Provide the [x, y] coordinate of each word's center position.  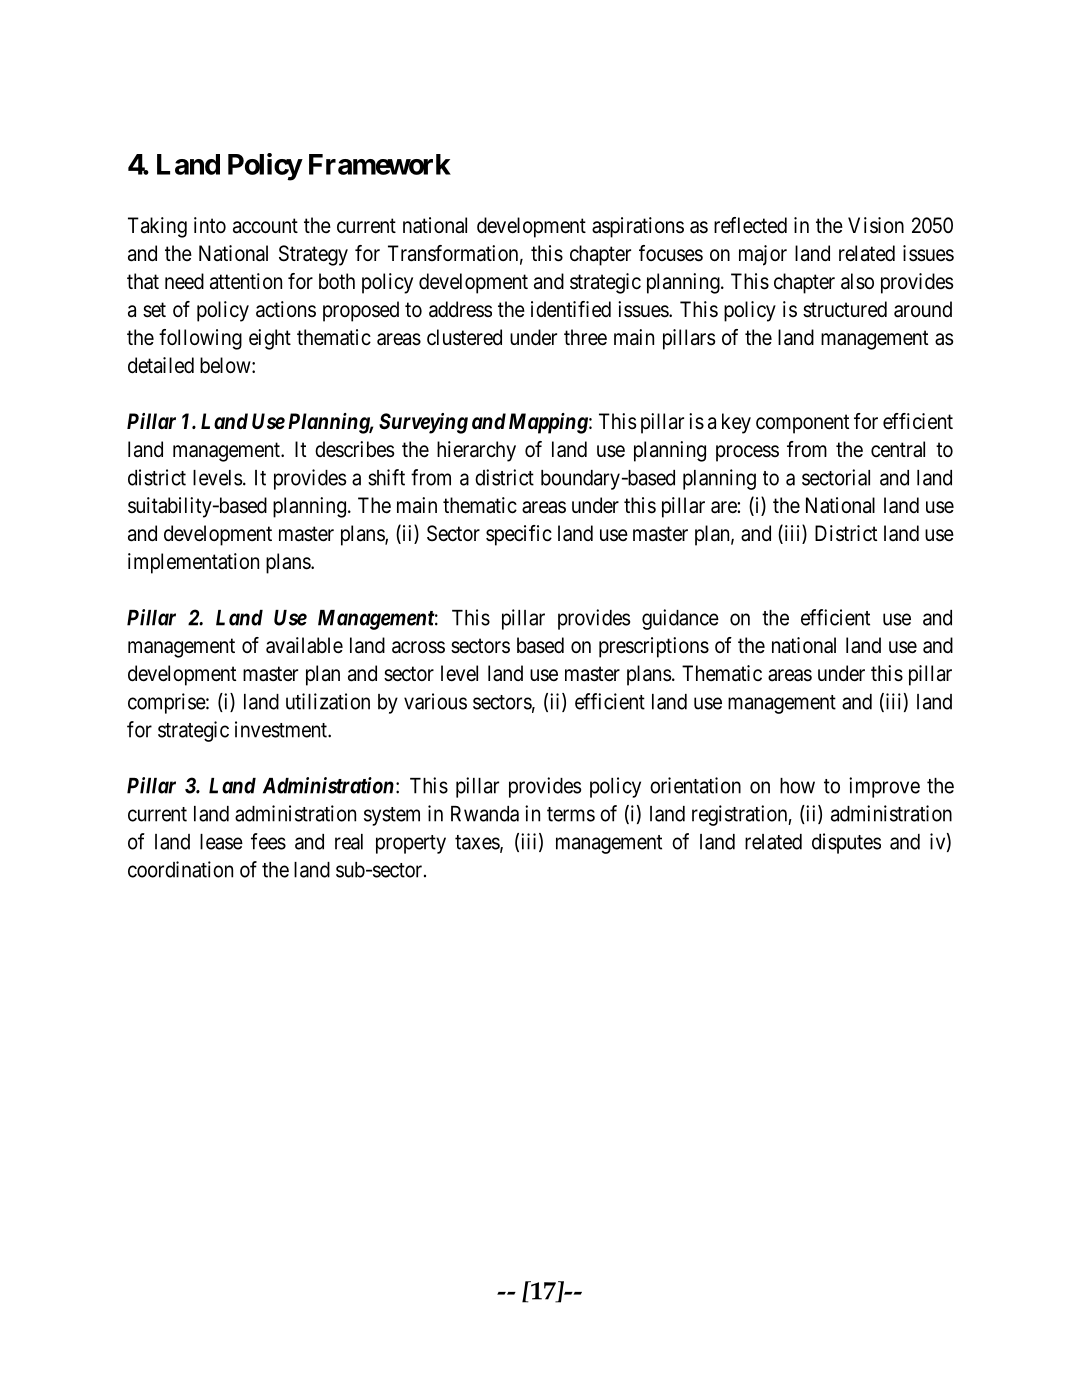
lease [221, 842]
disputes [846, 843]
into [210, 225]
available [304, 645]
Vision [876, 225]
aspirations [638, 227]
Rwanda [485, 814]
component [802, 424]
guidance [680, 619]
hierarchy [476, 451]
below [226, 365]
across [418, 647]
